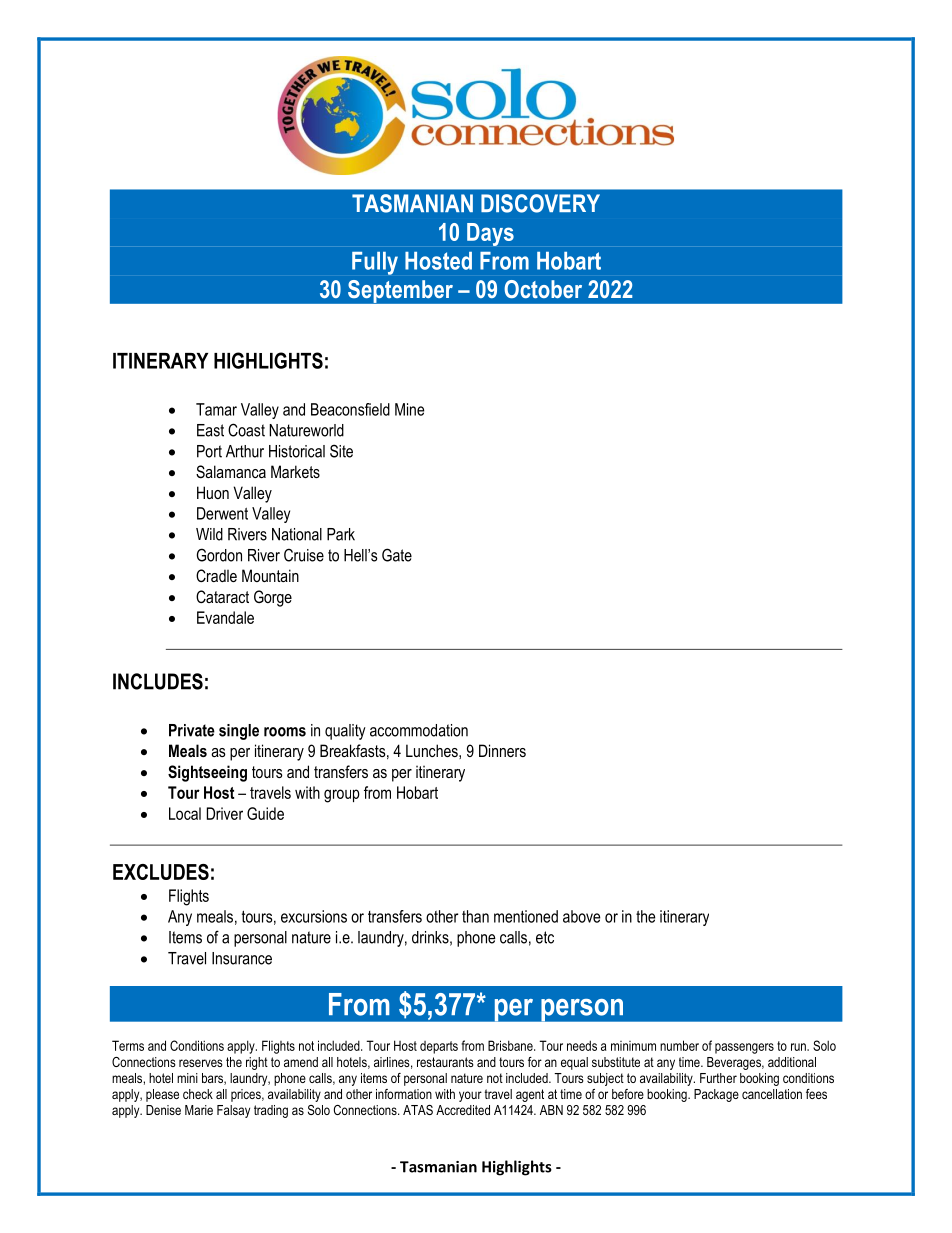  What do you see at coordinates (502, 750) in the screenshot?
I see `Dinners` at bounding box center [502, 750].
